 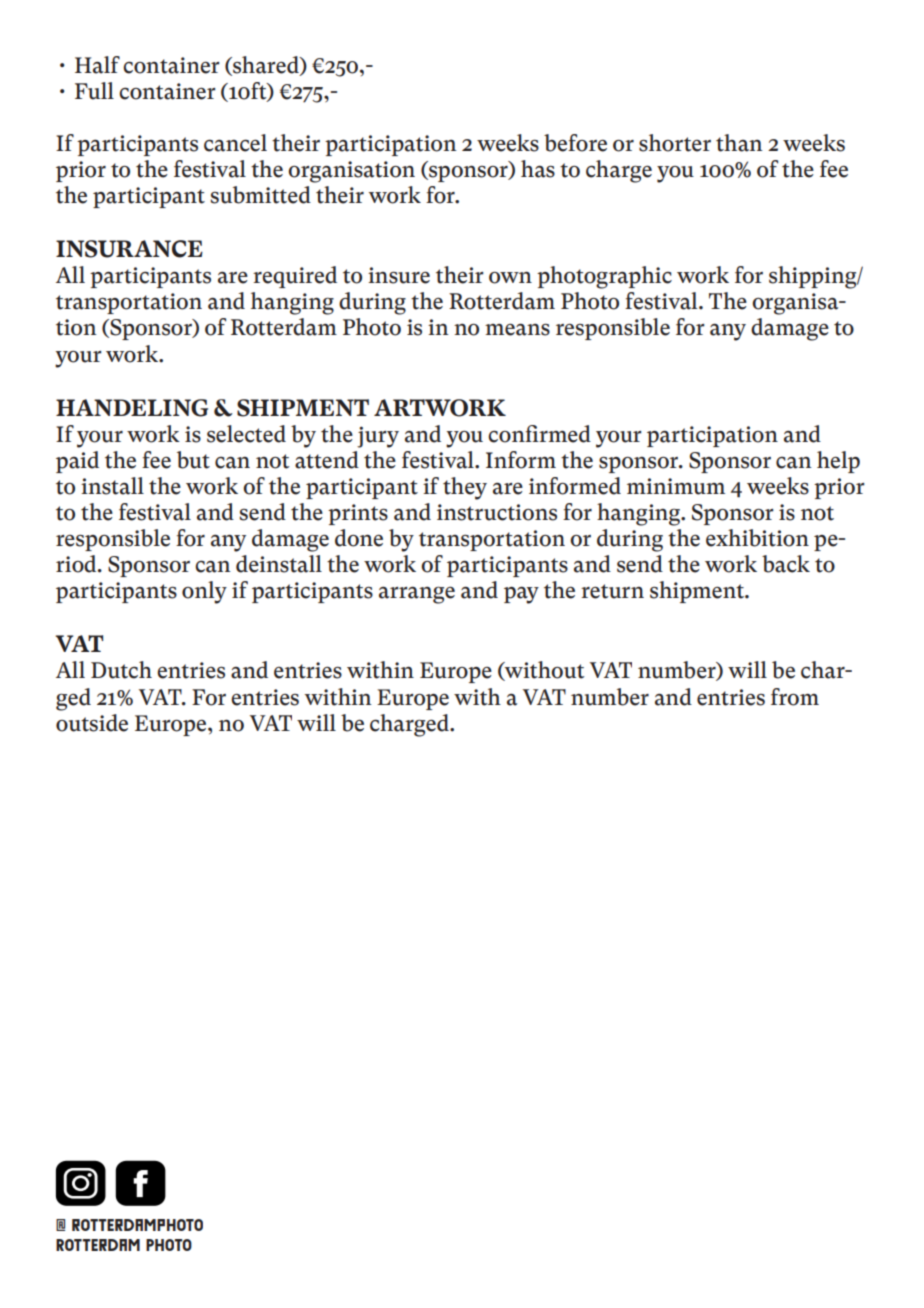 What do you see at coordinates (417, 595) in the screenshot?
I see `arrange` at bounding box center [417, 595].
